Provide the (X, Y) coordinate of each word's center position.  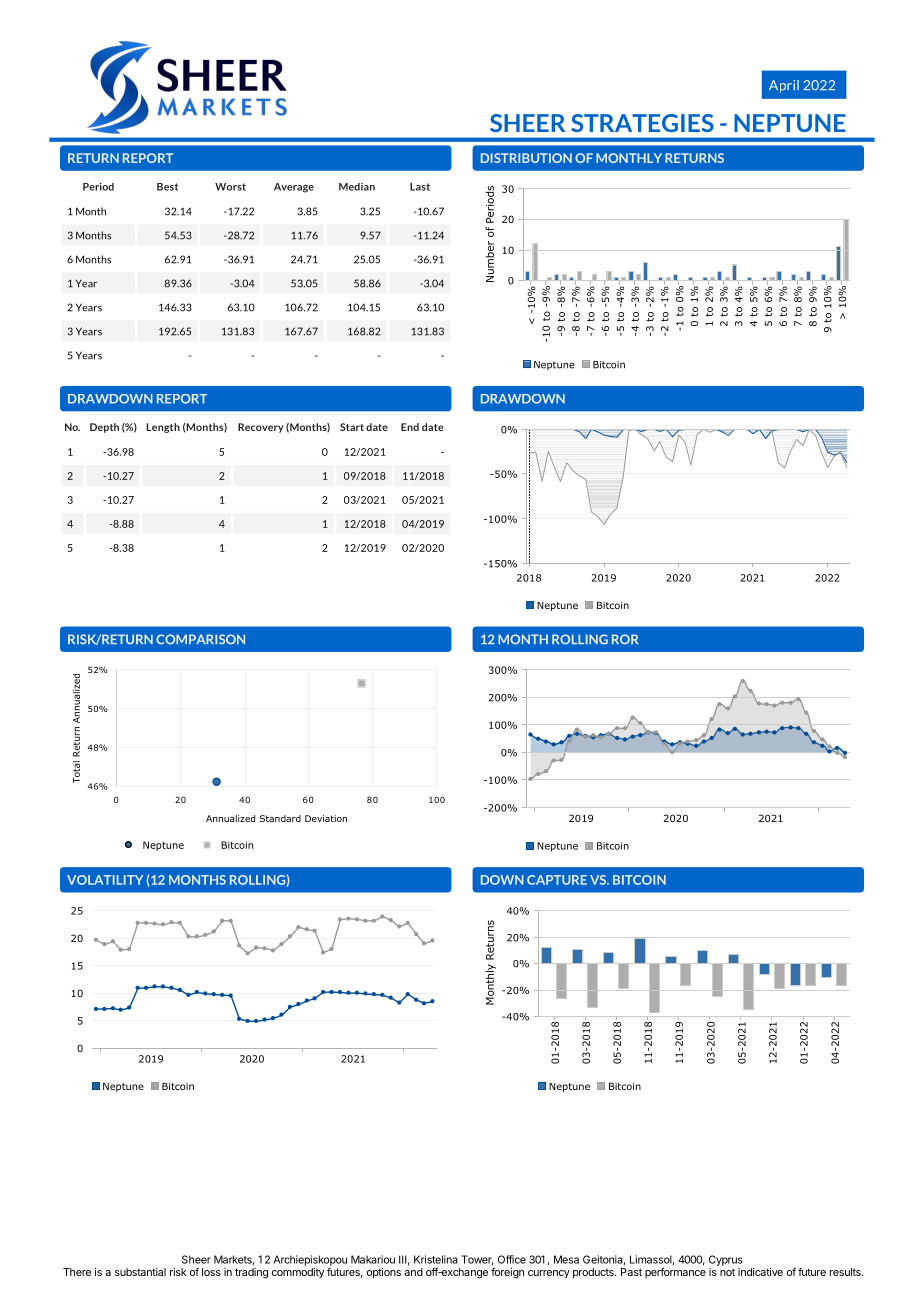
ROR (625, 639)
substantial (140, 1272)
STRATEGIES (642, 123)
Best (167, 187)
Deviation (326, 818)
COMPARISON (200, 639)
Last (420, 187)
